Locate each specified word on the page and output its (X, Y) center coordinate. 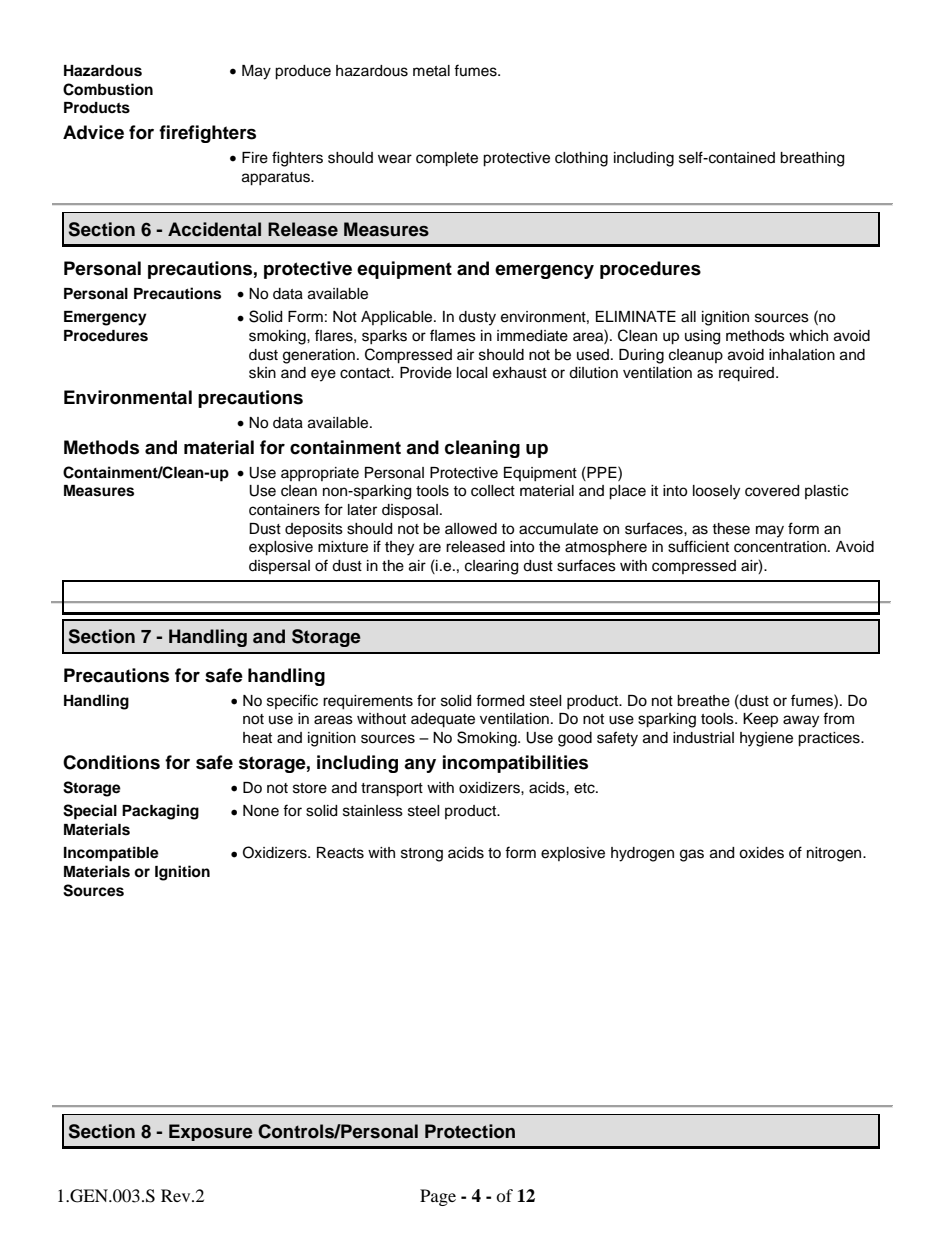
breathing (812, 159)
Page (438, 1197)
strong (422, 855)
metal (431, 71)
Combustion (108, 89)
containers (284, 510)
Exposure (211, 1132)
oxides (761, 853)
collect (493, 491)
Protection (470, 1131)
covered (772, 491)
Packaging (160, 812)
